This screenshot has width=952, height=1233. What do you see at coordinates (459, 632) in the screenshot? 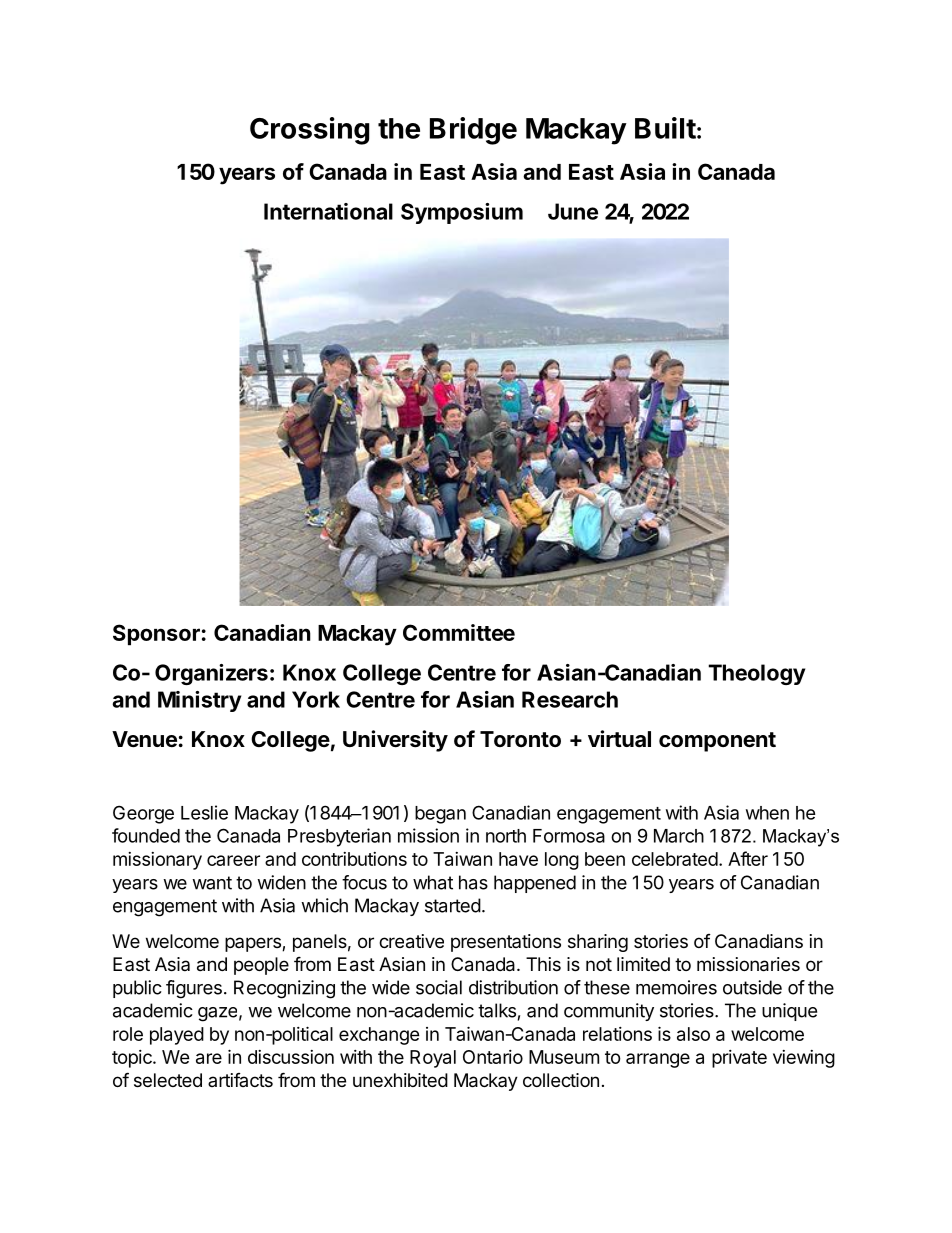
I see `Committee` at bounding box center [459, 632].
